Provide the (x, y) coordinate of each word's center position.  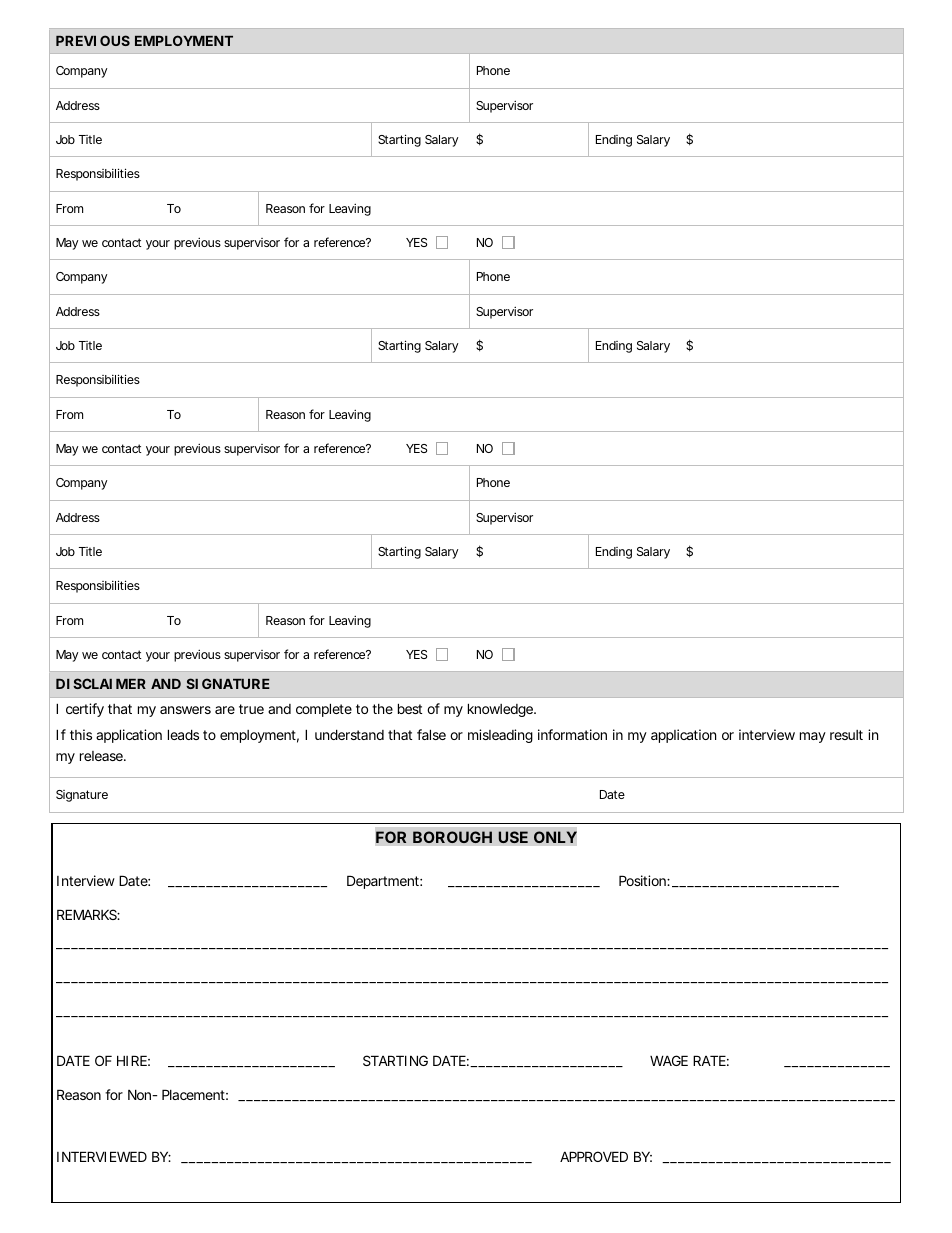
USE (513, 837)
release (102, 756)
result (846, 735)
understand (349, 734)
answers (185, 710)
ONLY (555, 837)
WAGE (669, 1060)
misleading (500, 736)
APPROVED (594, 1156)
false (431, 734)
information (572, 734)
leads (183, 734)
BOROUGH (452, 837)
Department (384, 882)
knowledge (501, 710)
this (81, 734)
